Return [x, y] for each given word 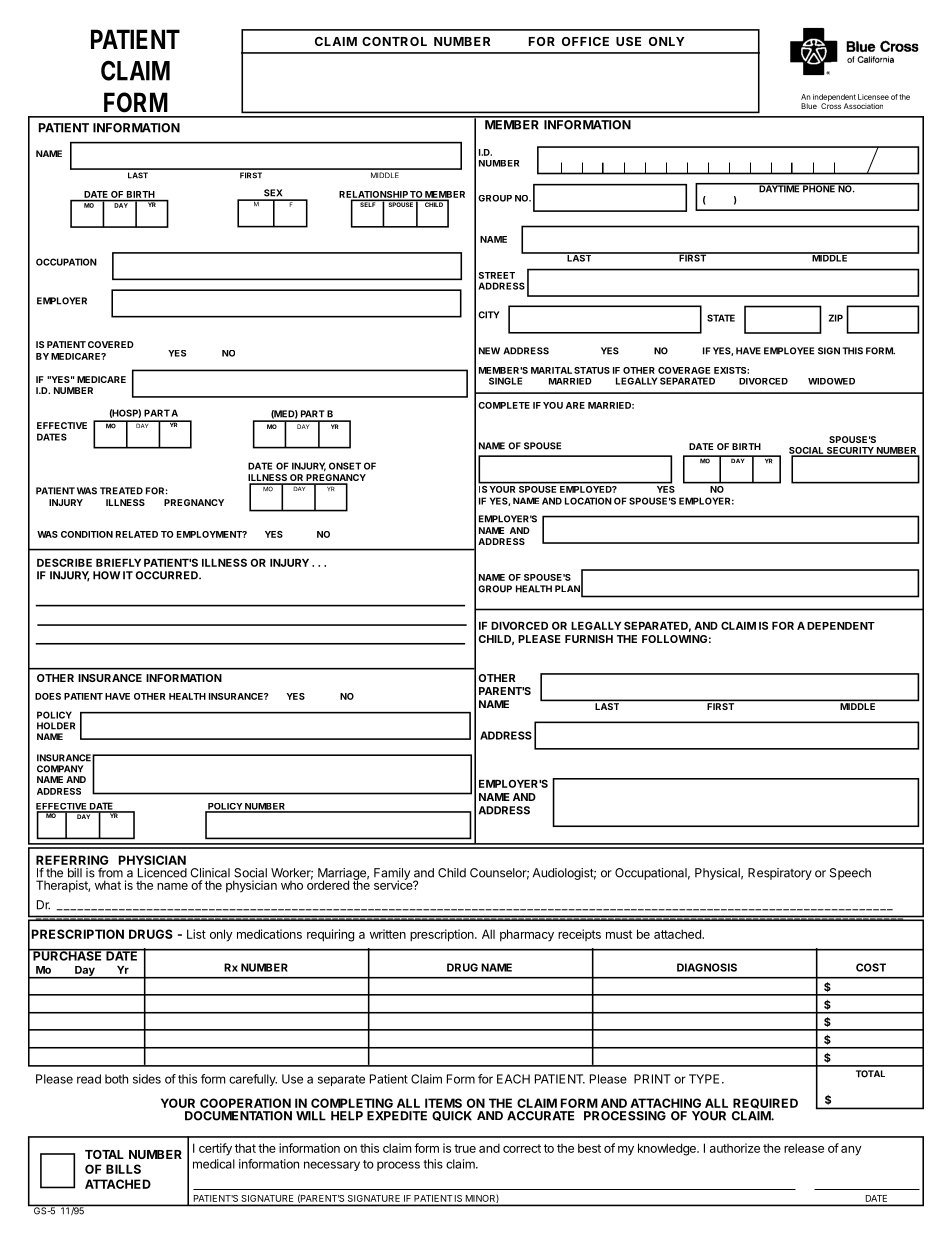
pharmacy [527, 935]
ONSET [345, 466]
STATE [721, 318]
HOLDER [56, 726]
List [196, 934]
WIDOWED [831, 381]
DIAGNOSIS [707, 967]
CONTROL [394, 41]
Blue [809, 106]
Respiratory [780, 874]
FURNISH [589, 639]
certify [215, 1149]
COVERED [111, 344]
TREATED [121, 491]
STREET [497, 275]
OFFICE [585, 41]
